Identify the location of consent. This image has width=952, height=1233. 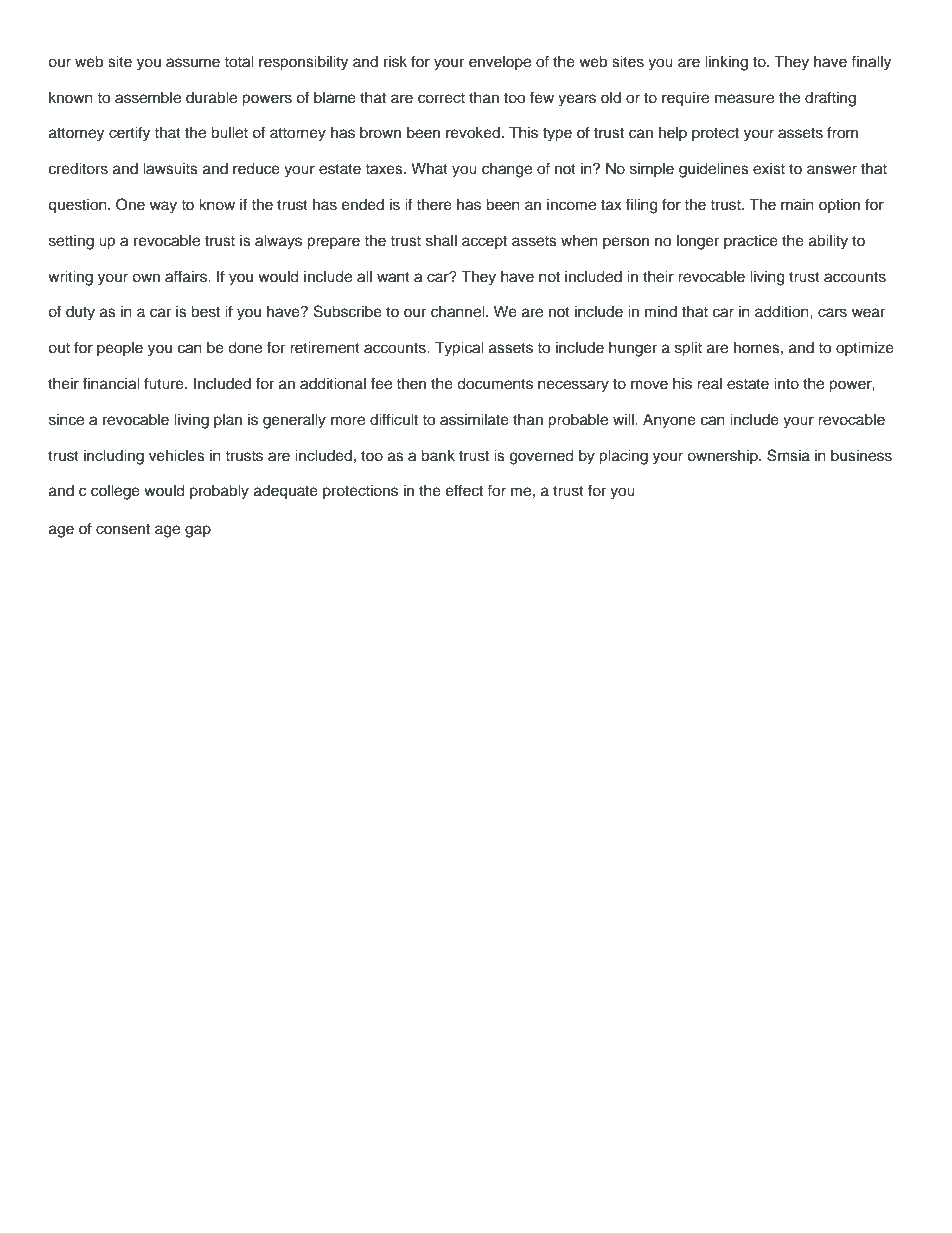
(123, 529).
